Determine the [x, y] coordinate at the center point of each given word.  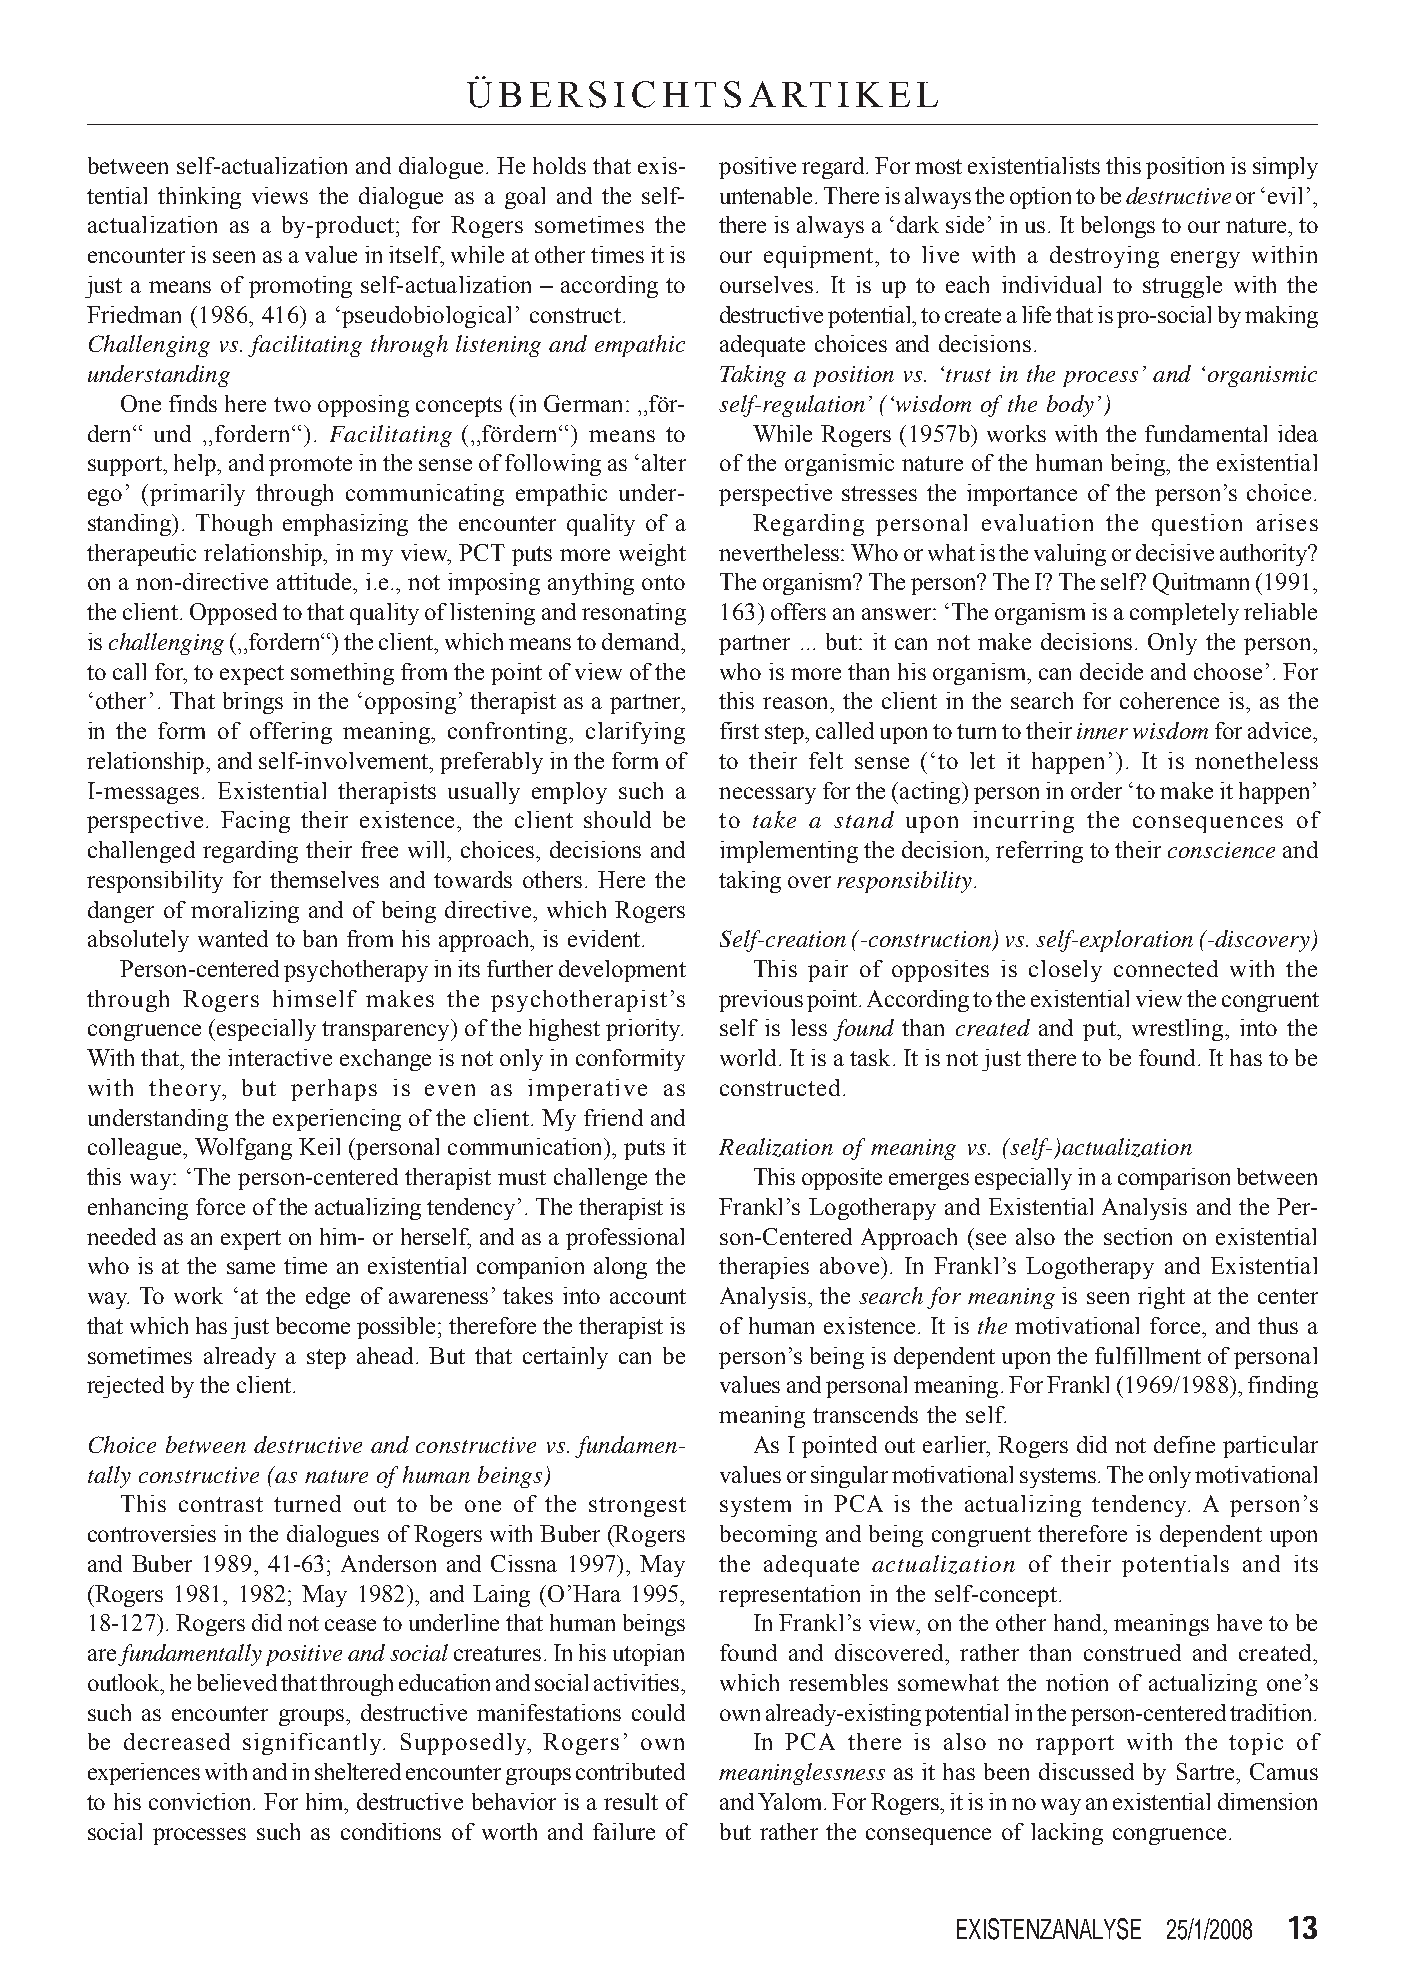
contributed [630, 1771]
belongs [1118, 227]
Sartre [1207, 1771]
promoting [300, 287]
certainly [565, 1358]
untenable [766, 195]
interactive [280, 1057]
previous [761, 1001]
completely [1184, 614]
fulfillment [1148, 1355]
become [313, 1325]
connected [1166, 968]
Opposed [233, 614]
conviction [201, 1801]
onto [663, 582]
